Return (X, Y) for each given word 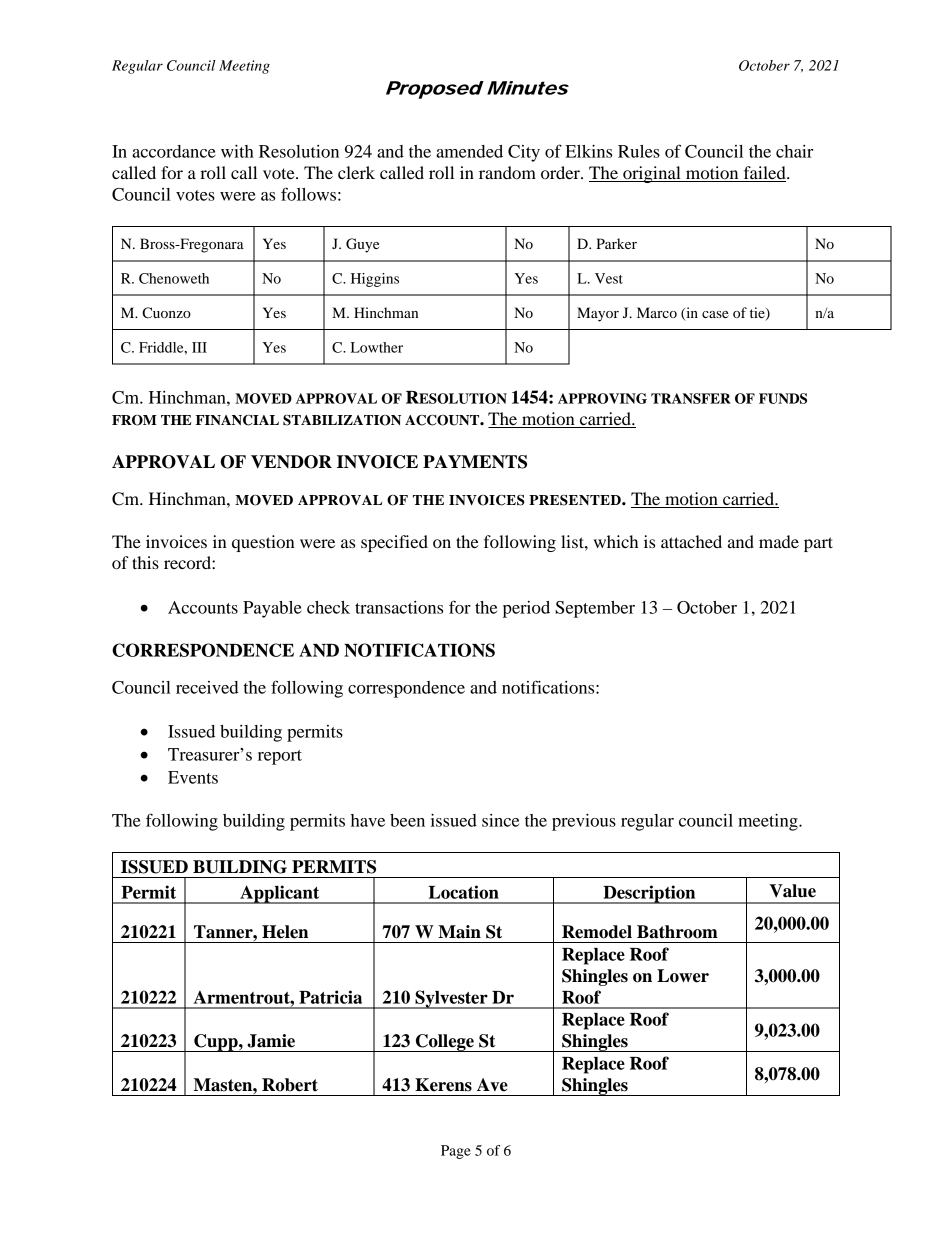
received (207, 687)
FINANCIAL (237, 420)
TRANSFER (691, 398)
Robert (290, 1085)
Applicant (280, 894)
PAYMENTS (475, 462)
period (526, 609)
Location (464, 892)
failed (764, 174)
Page (456, 1152)
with (237, 151)
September (595, 609)
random (507, 172)
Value (792, 891)
